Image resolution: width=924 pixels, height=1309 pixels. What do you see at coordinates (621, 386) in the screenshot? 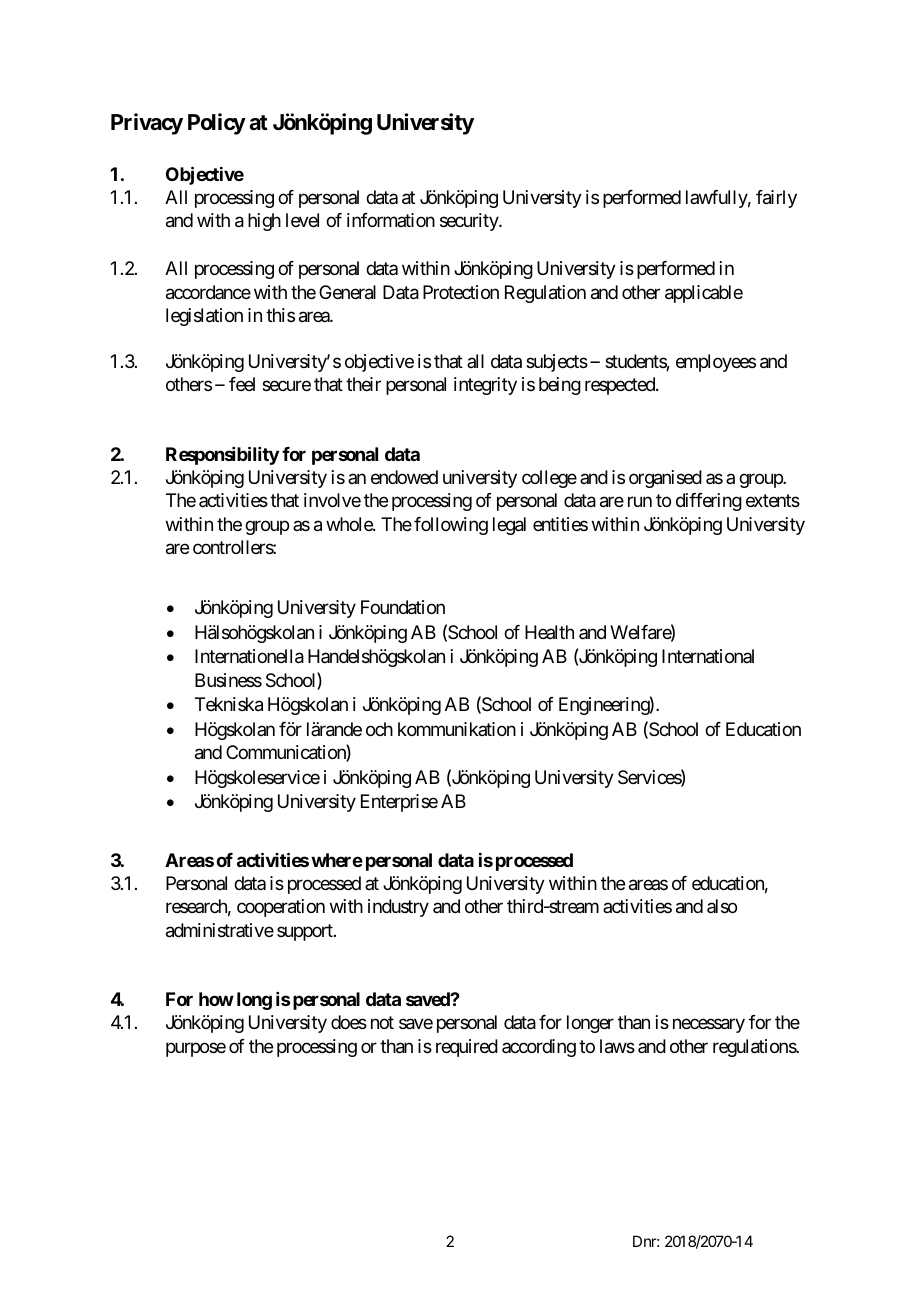
I see `respected` at bounding box center [621, 386].
